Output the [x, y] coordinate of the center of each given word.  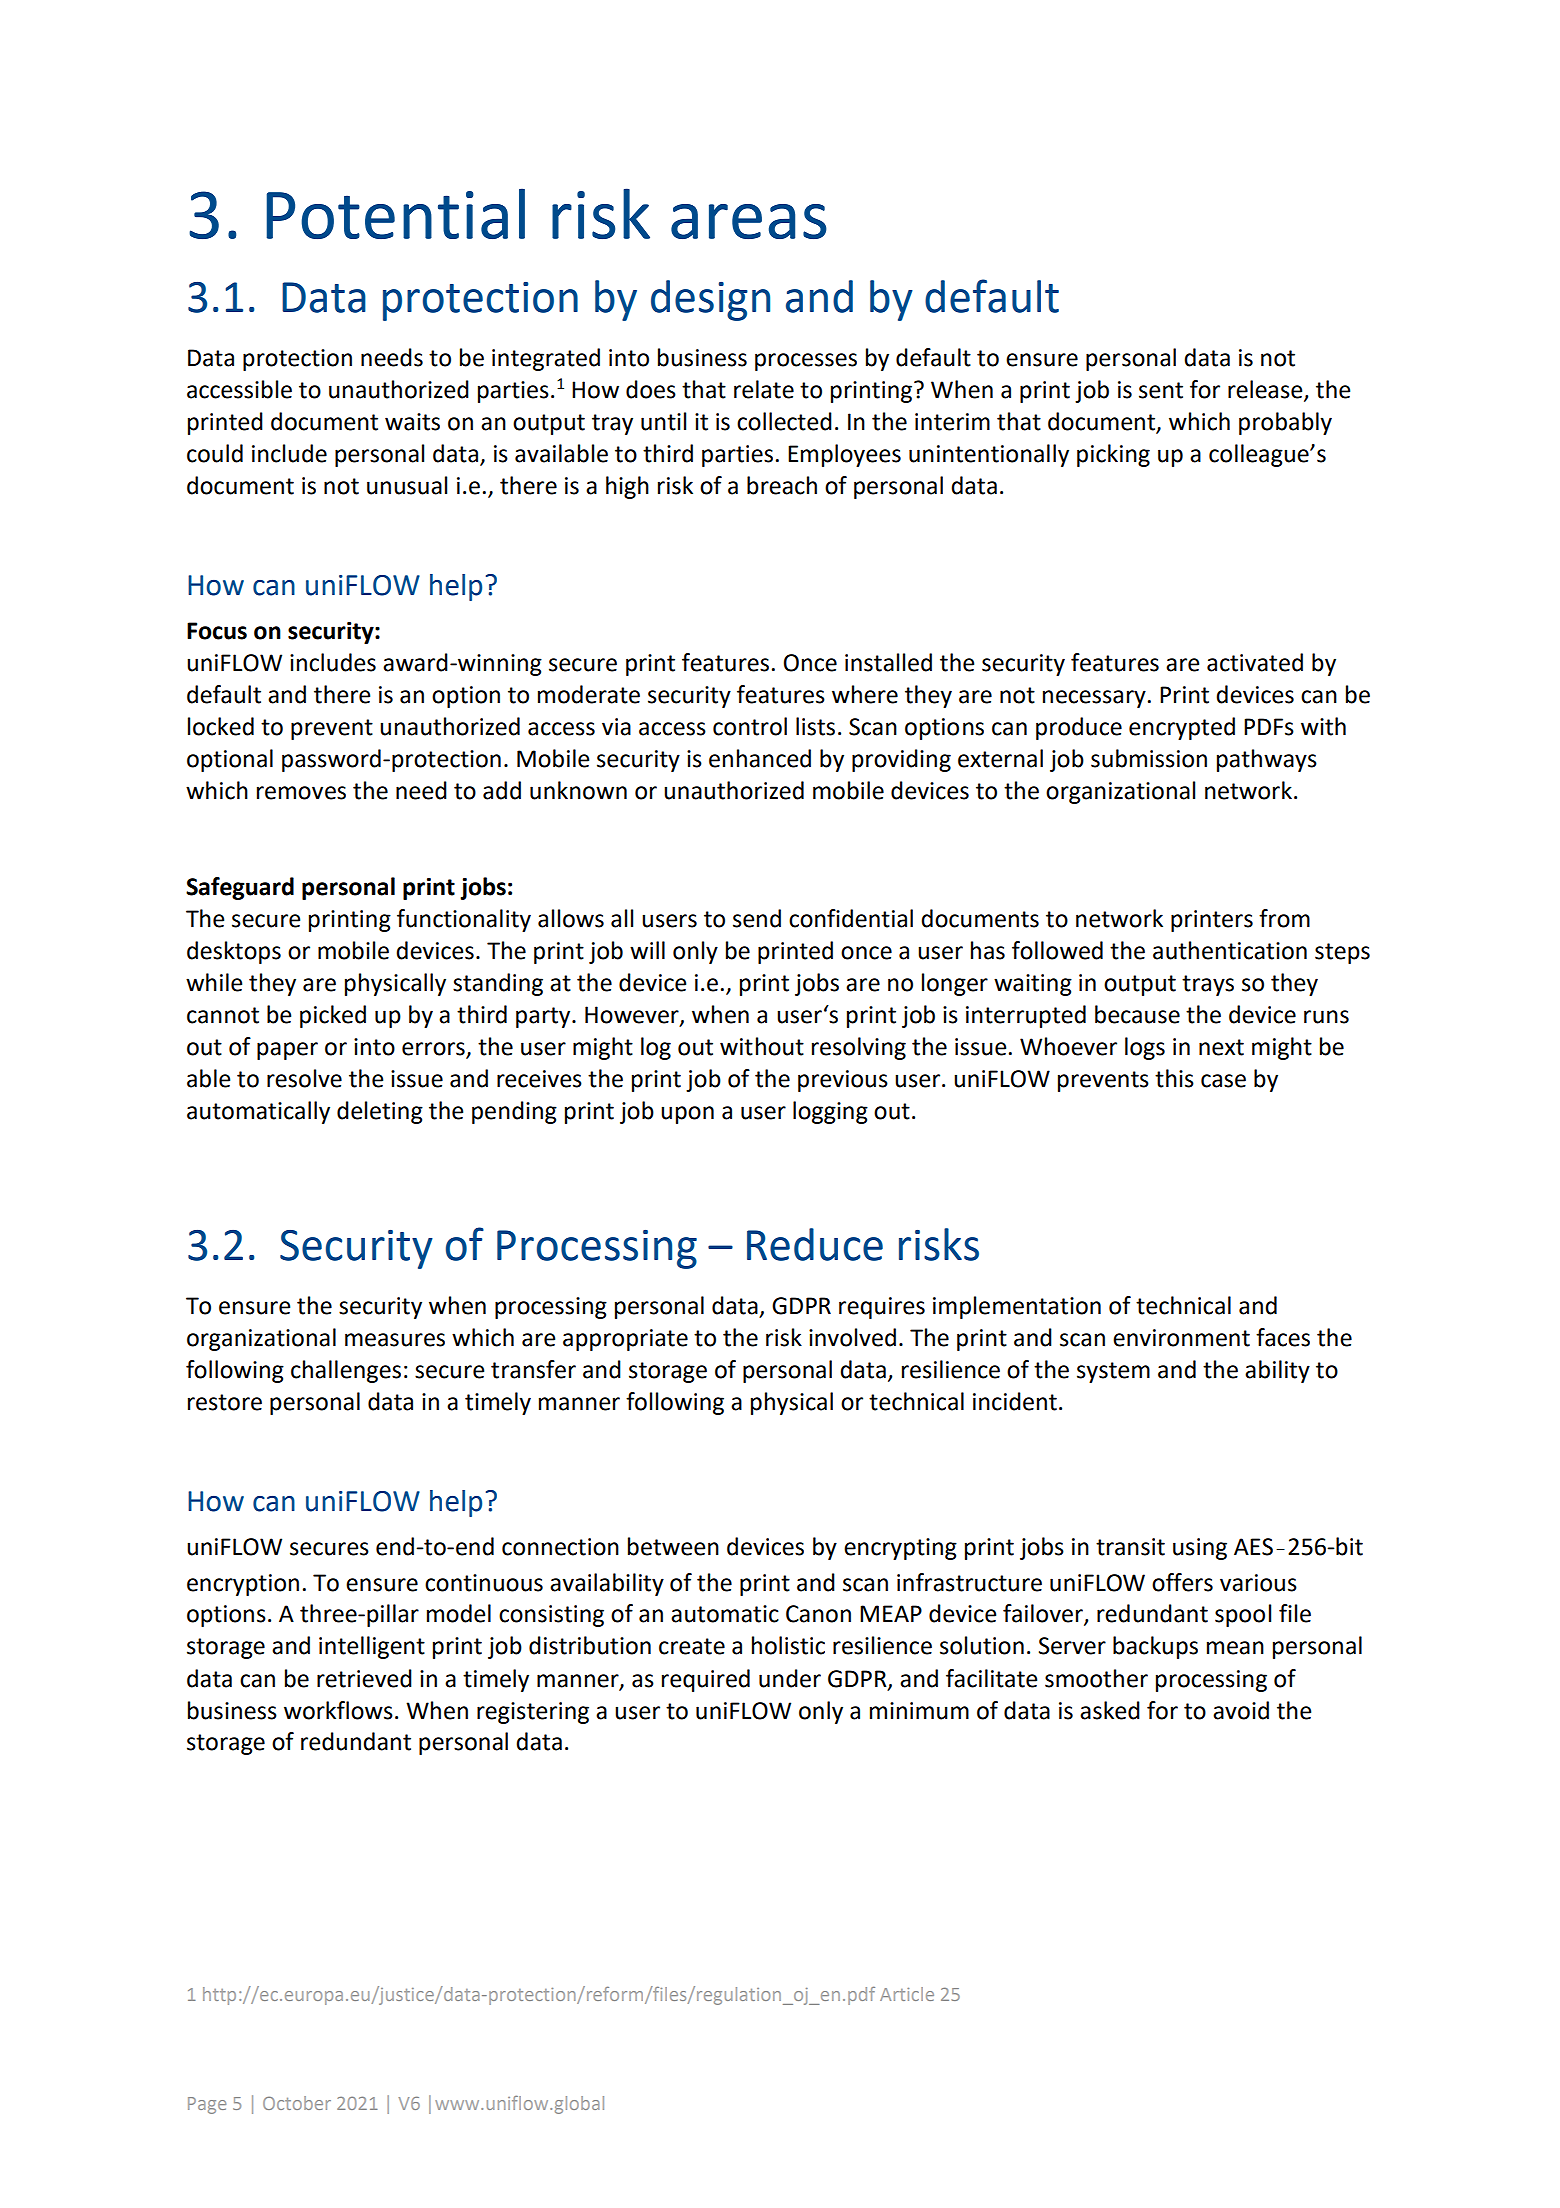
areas [749, 221]
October [297, 2103]
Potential [396, 213]
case [1223, 1081]
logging [830, 1112]
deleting [380, 1112]
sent [1161, 390]
